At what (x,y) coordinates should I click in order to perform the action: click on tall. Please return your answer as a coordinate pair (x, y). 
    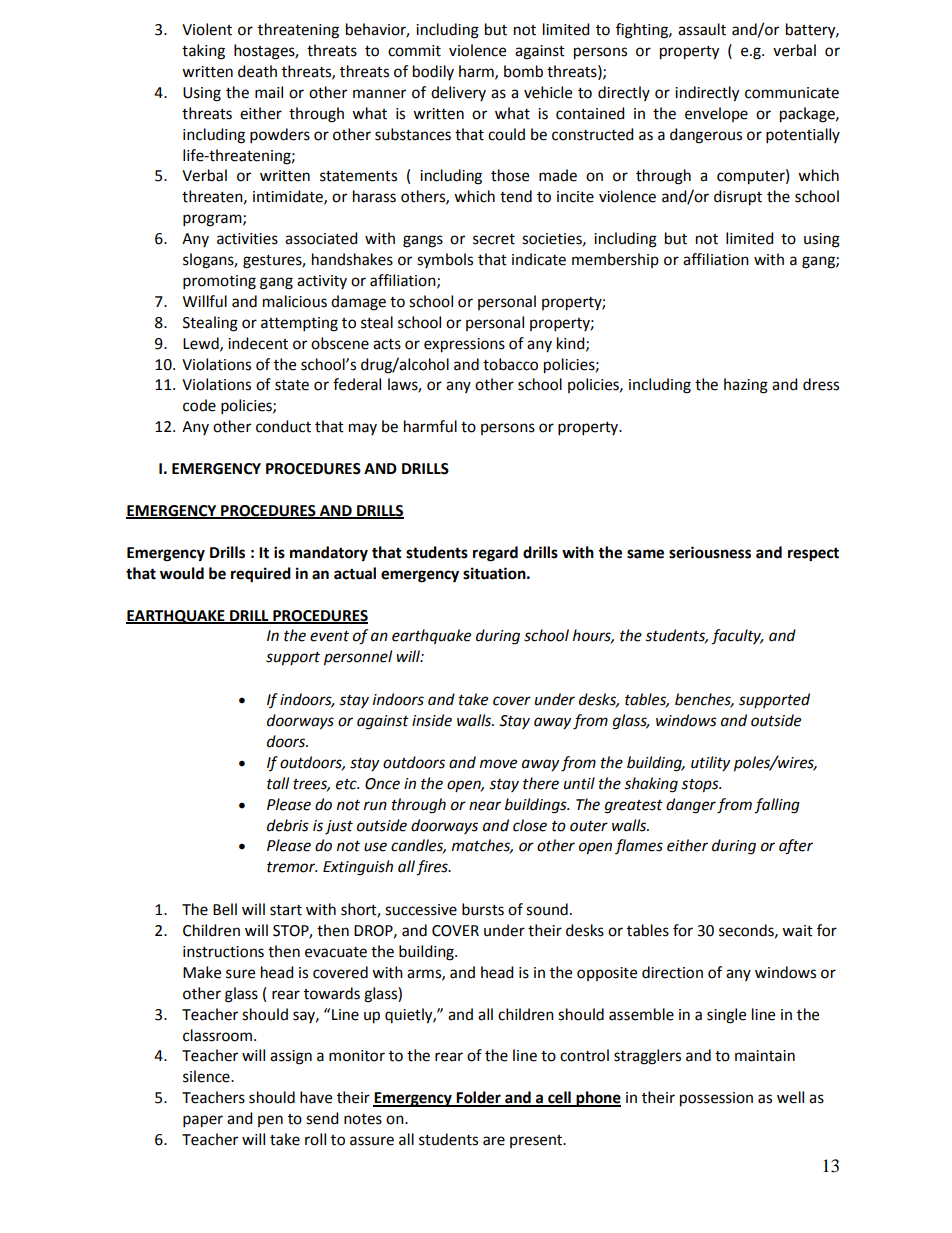
    Looking at the image, I should click on (278, 783).
